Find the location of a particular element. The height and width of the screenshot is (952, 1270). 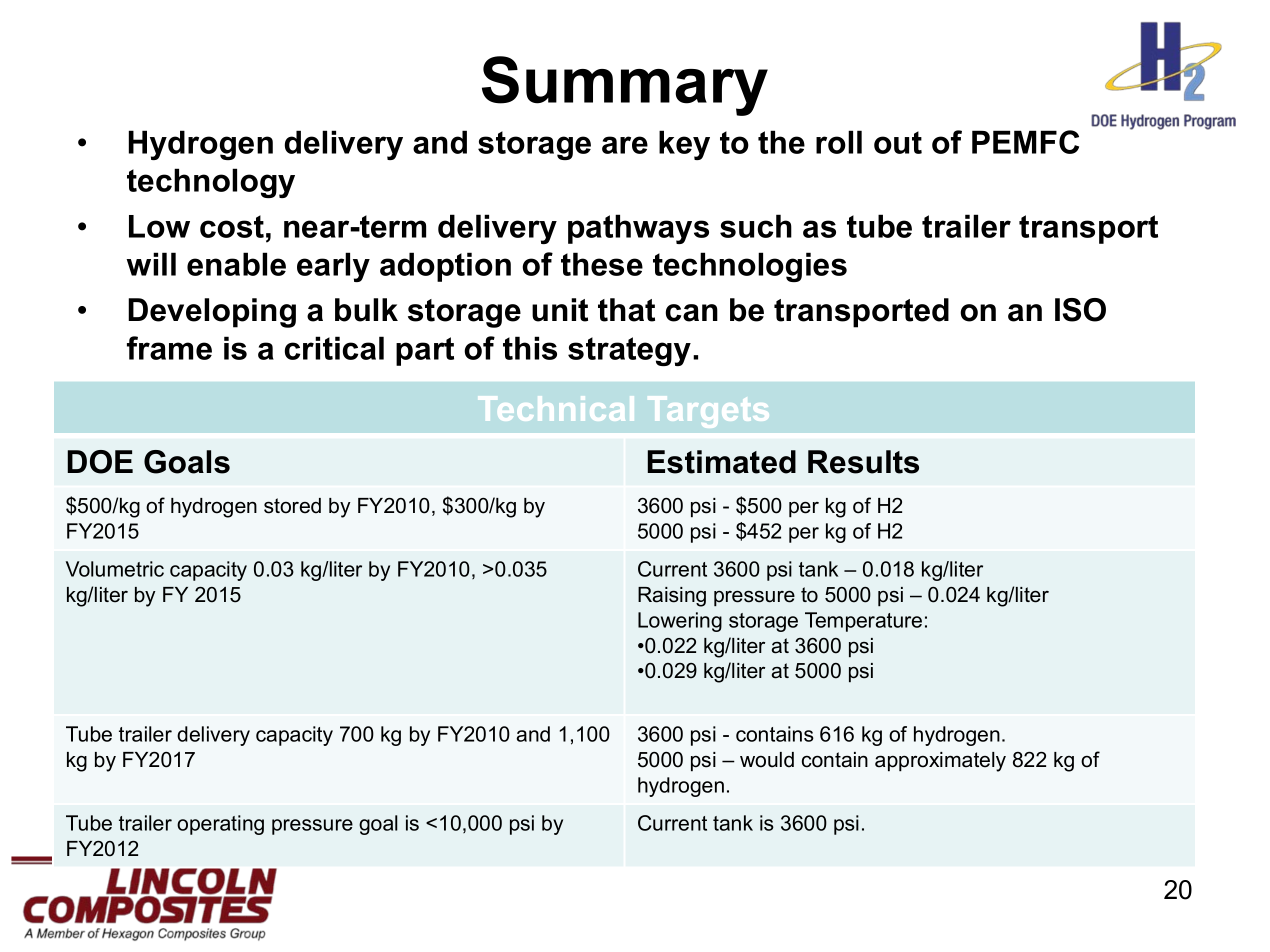

Results is located at coordinates (863, 462).
